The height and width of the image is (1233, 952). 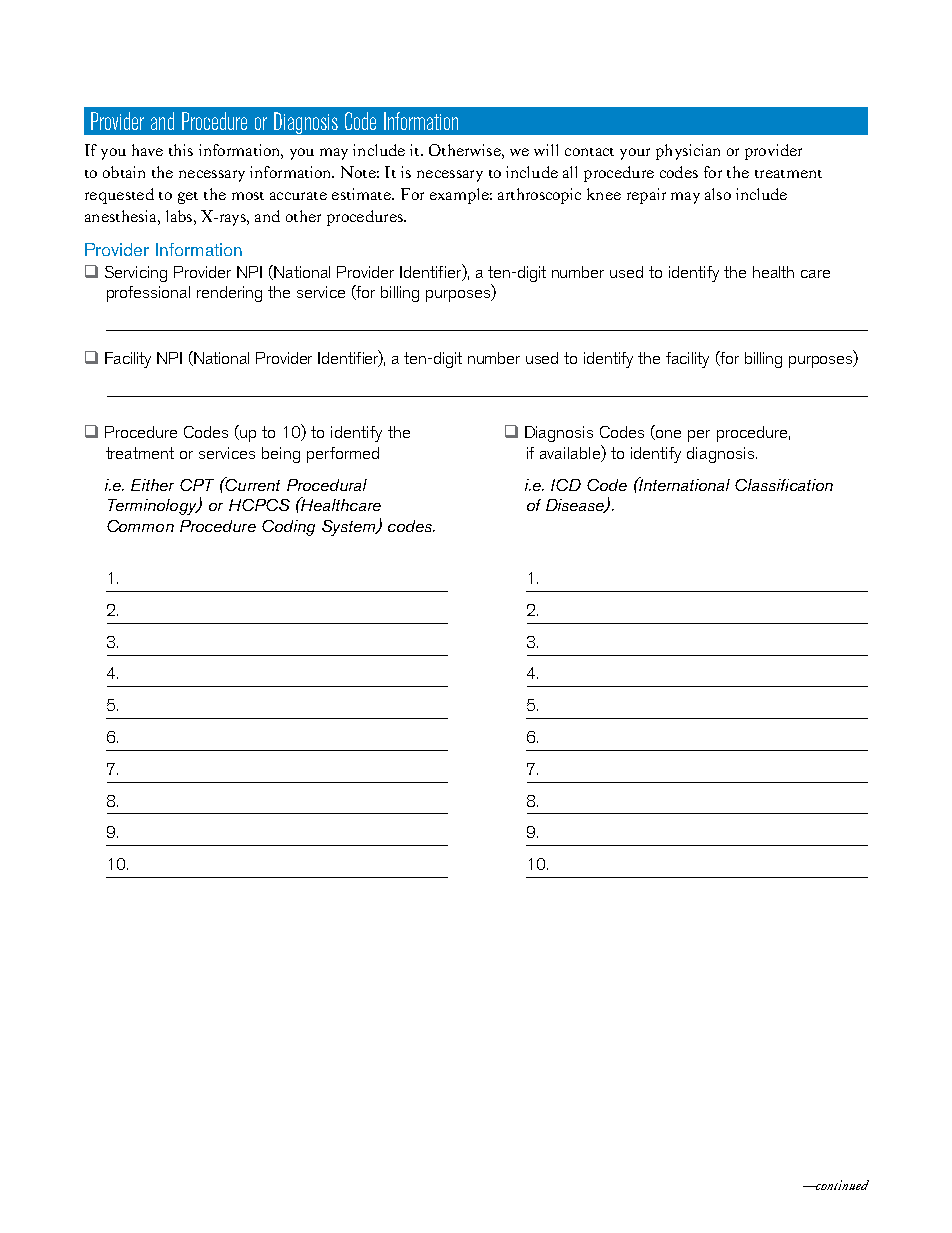 I want to click on Classification, so click(x=784, y=485).
